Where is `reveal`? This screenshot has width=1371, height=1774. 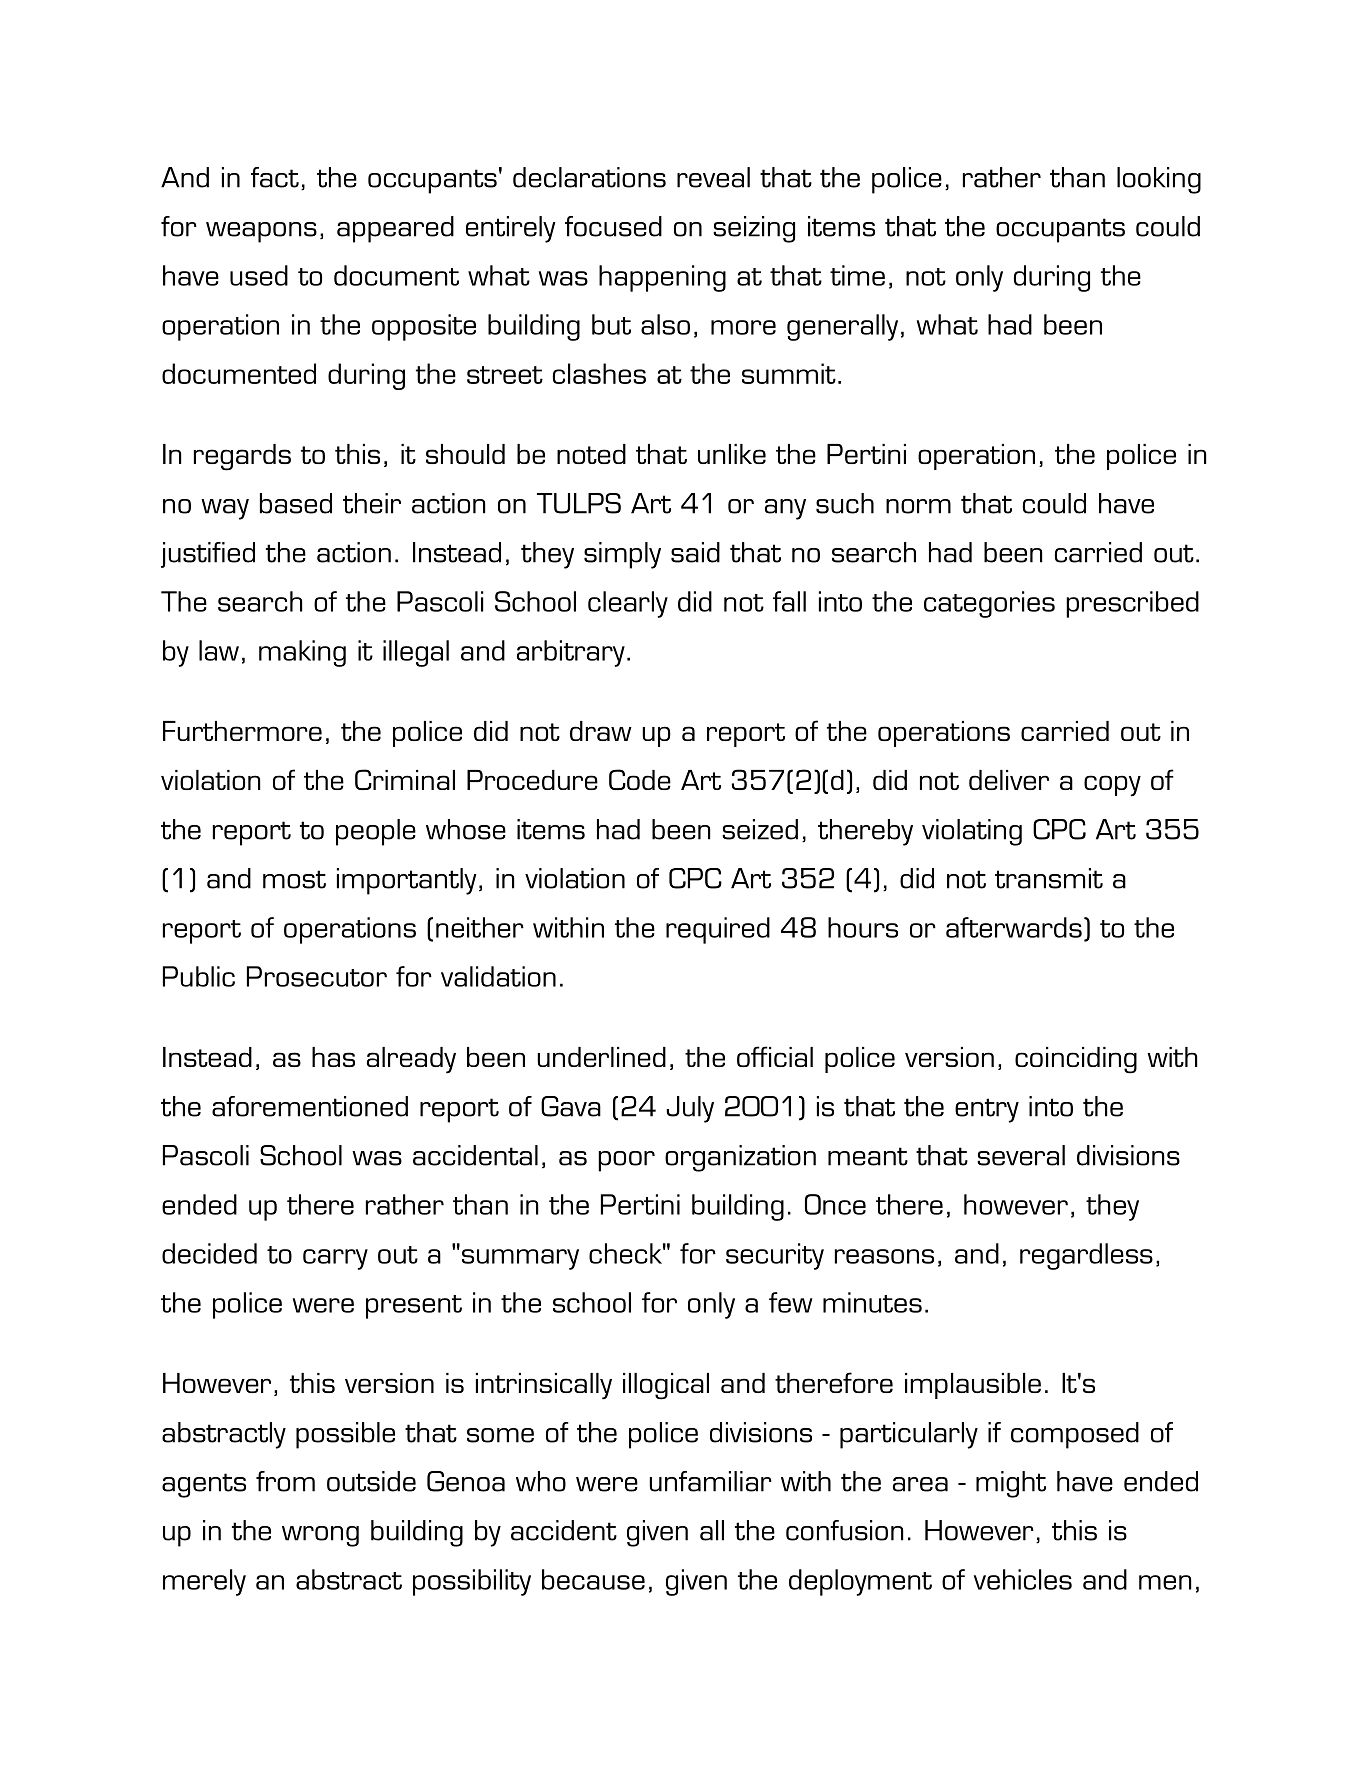 reveal is located at coordinates (713, 177).
